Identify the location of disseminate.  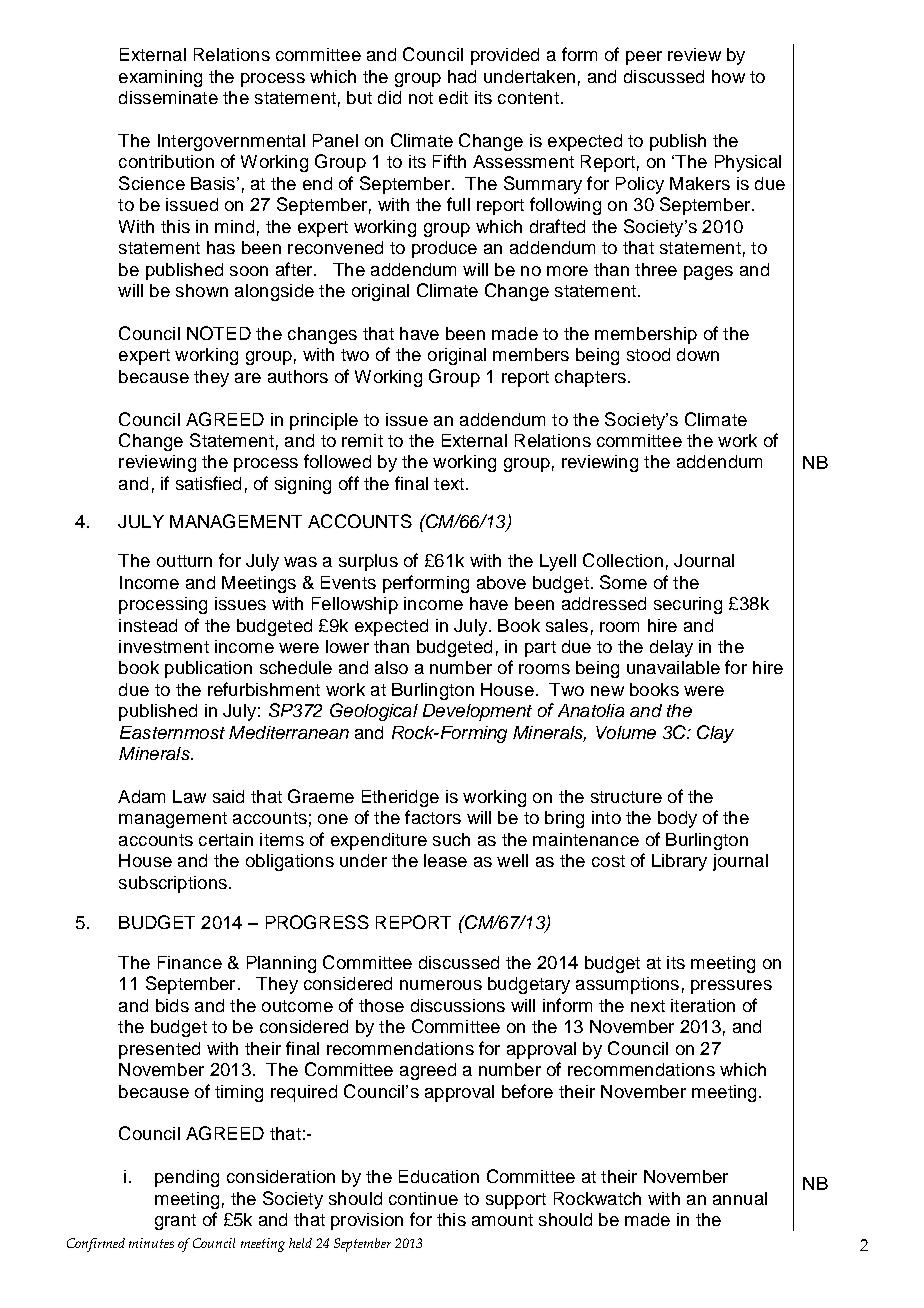
(168, 97).
